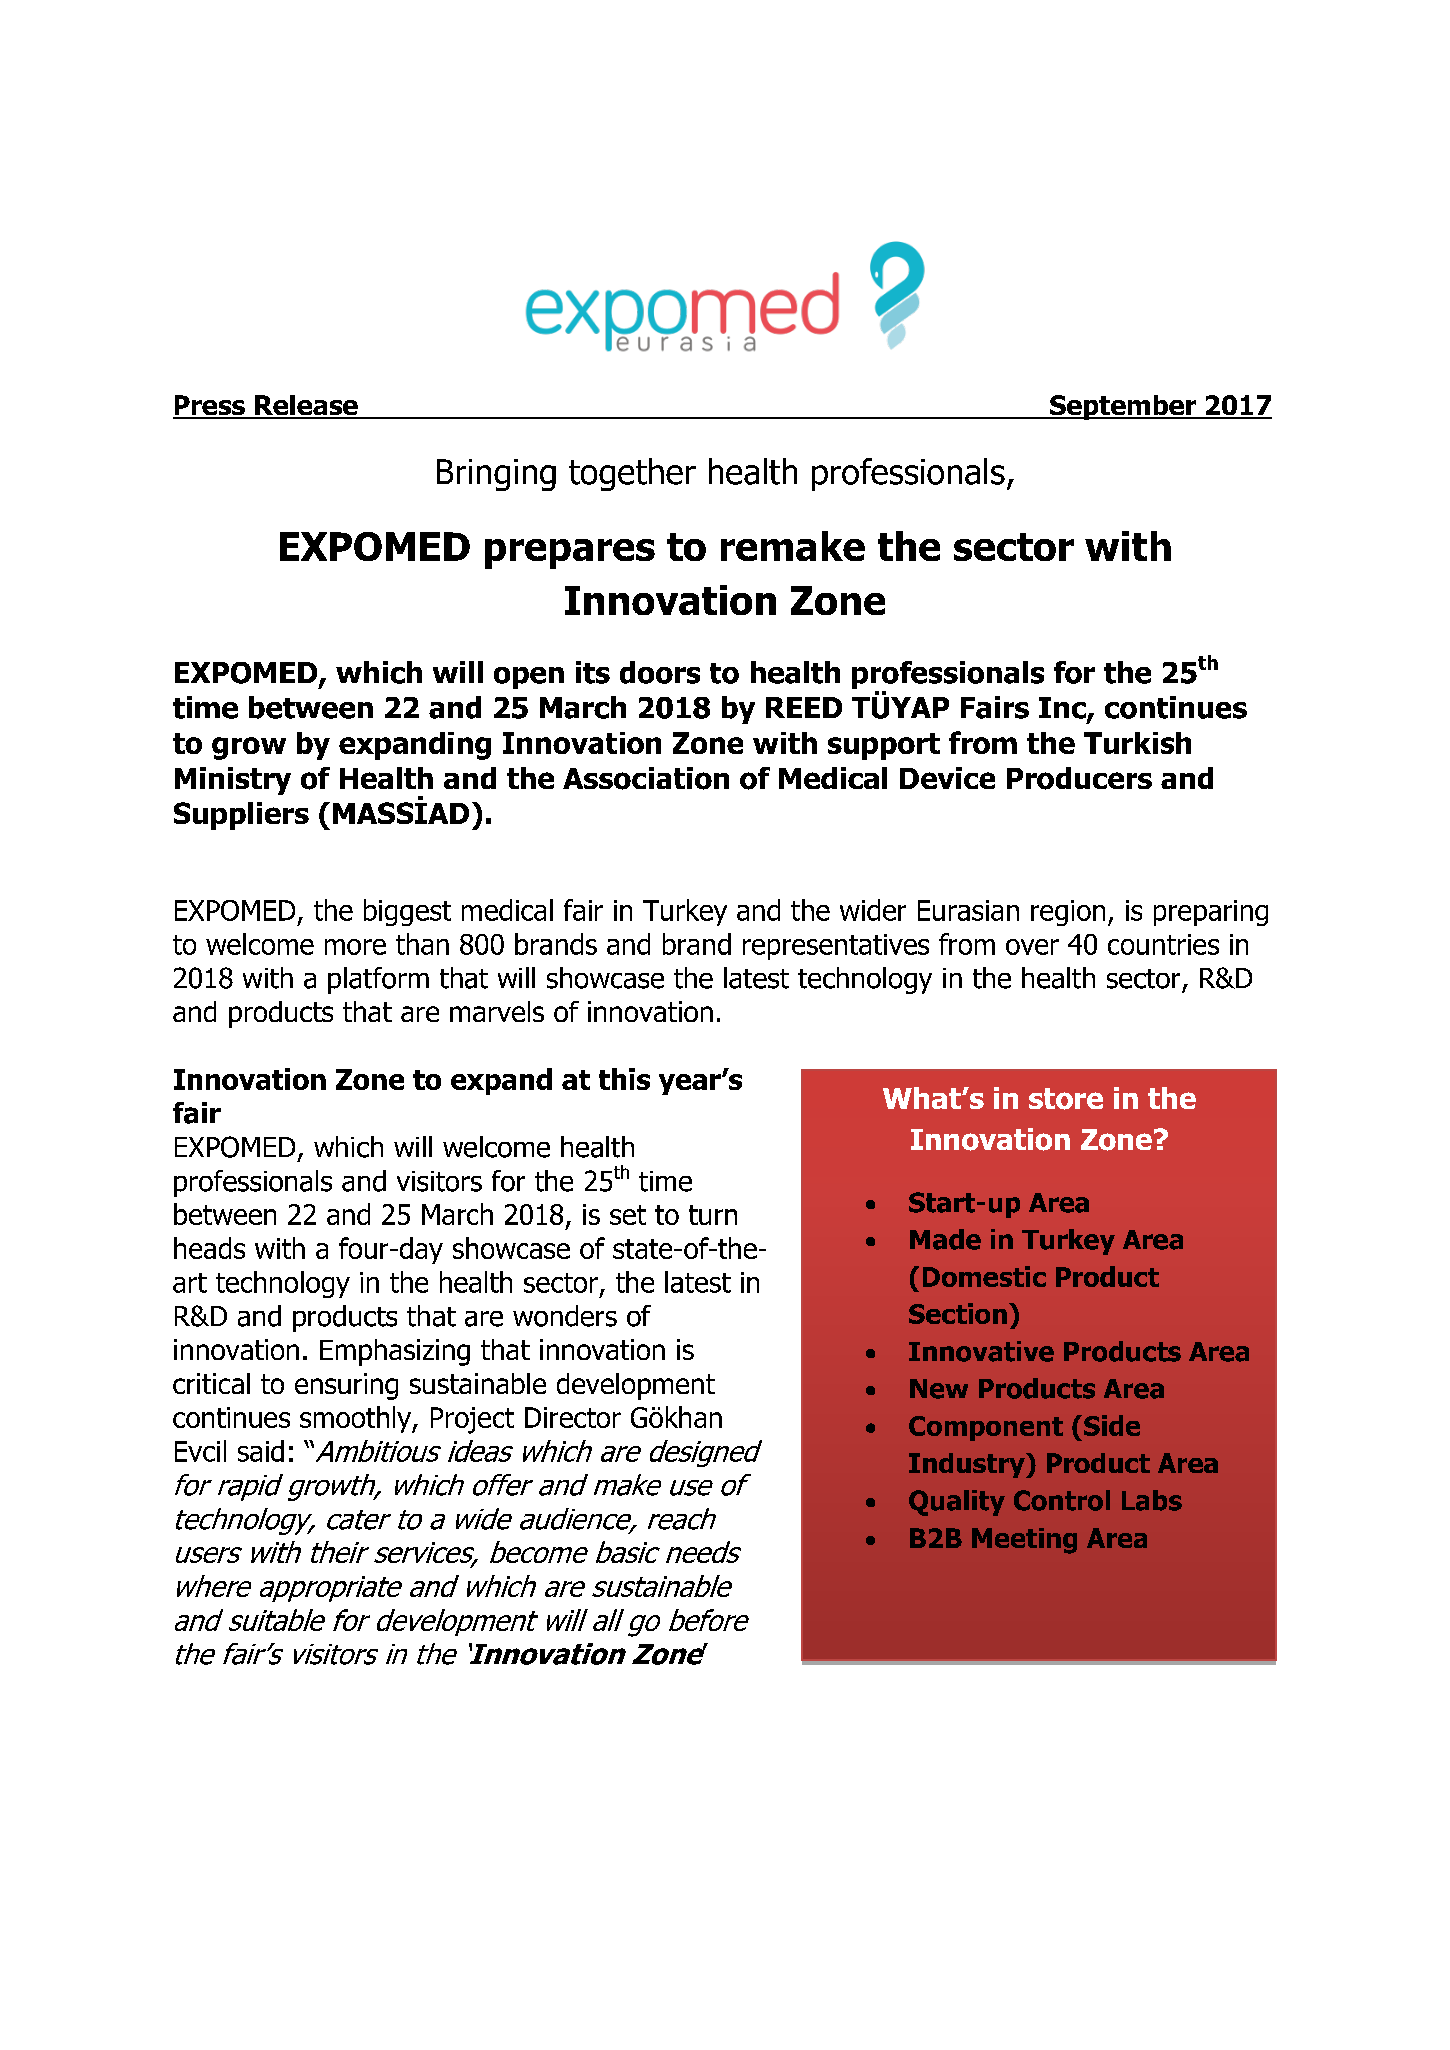  Describe the element at coordinates (1123, 407) in the document. I see `September` at that location.
